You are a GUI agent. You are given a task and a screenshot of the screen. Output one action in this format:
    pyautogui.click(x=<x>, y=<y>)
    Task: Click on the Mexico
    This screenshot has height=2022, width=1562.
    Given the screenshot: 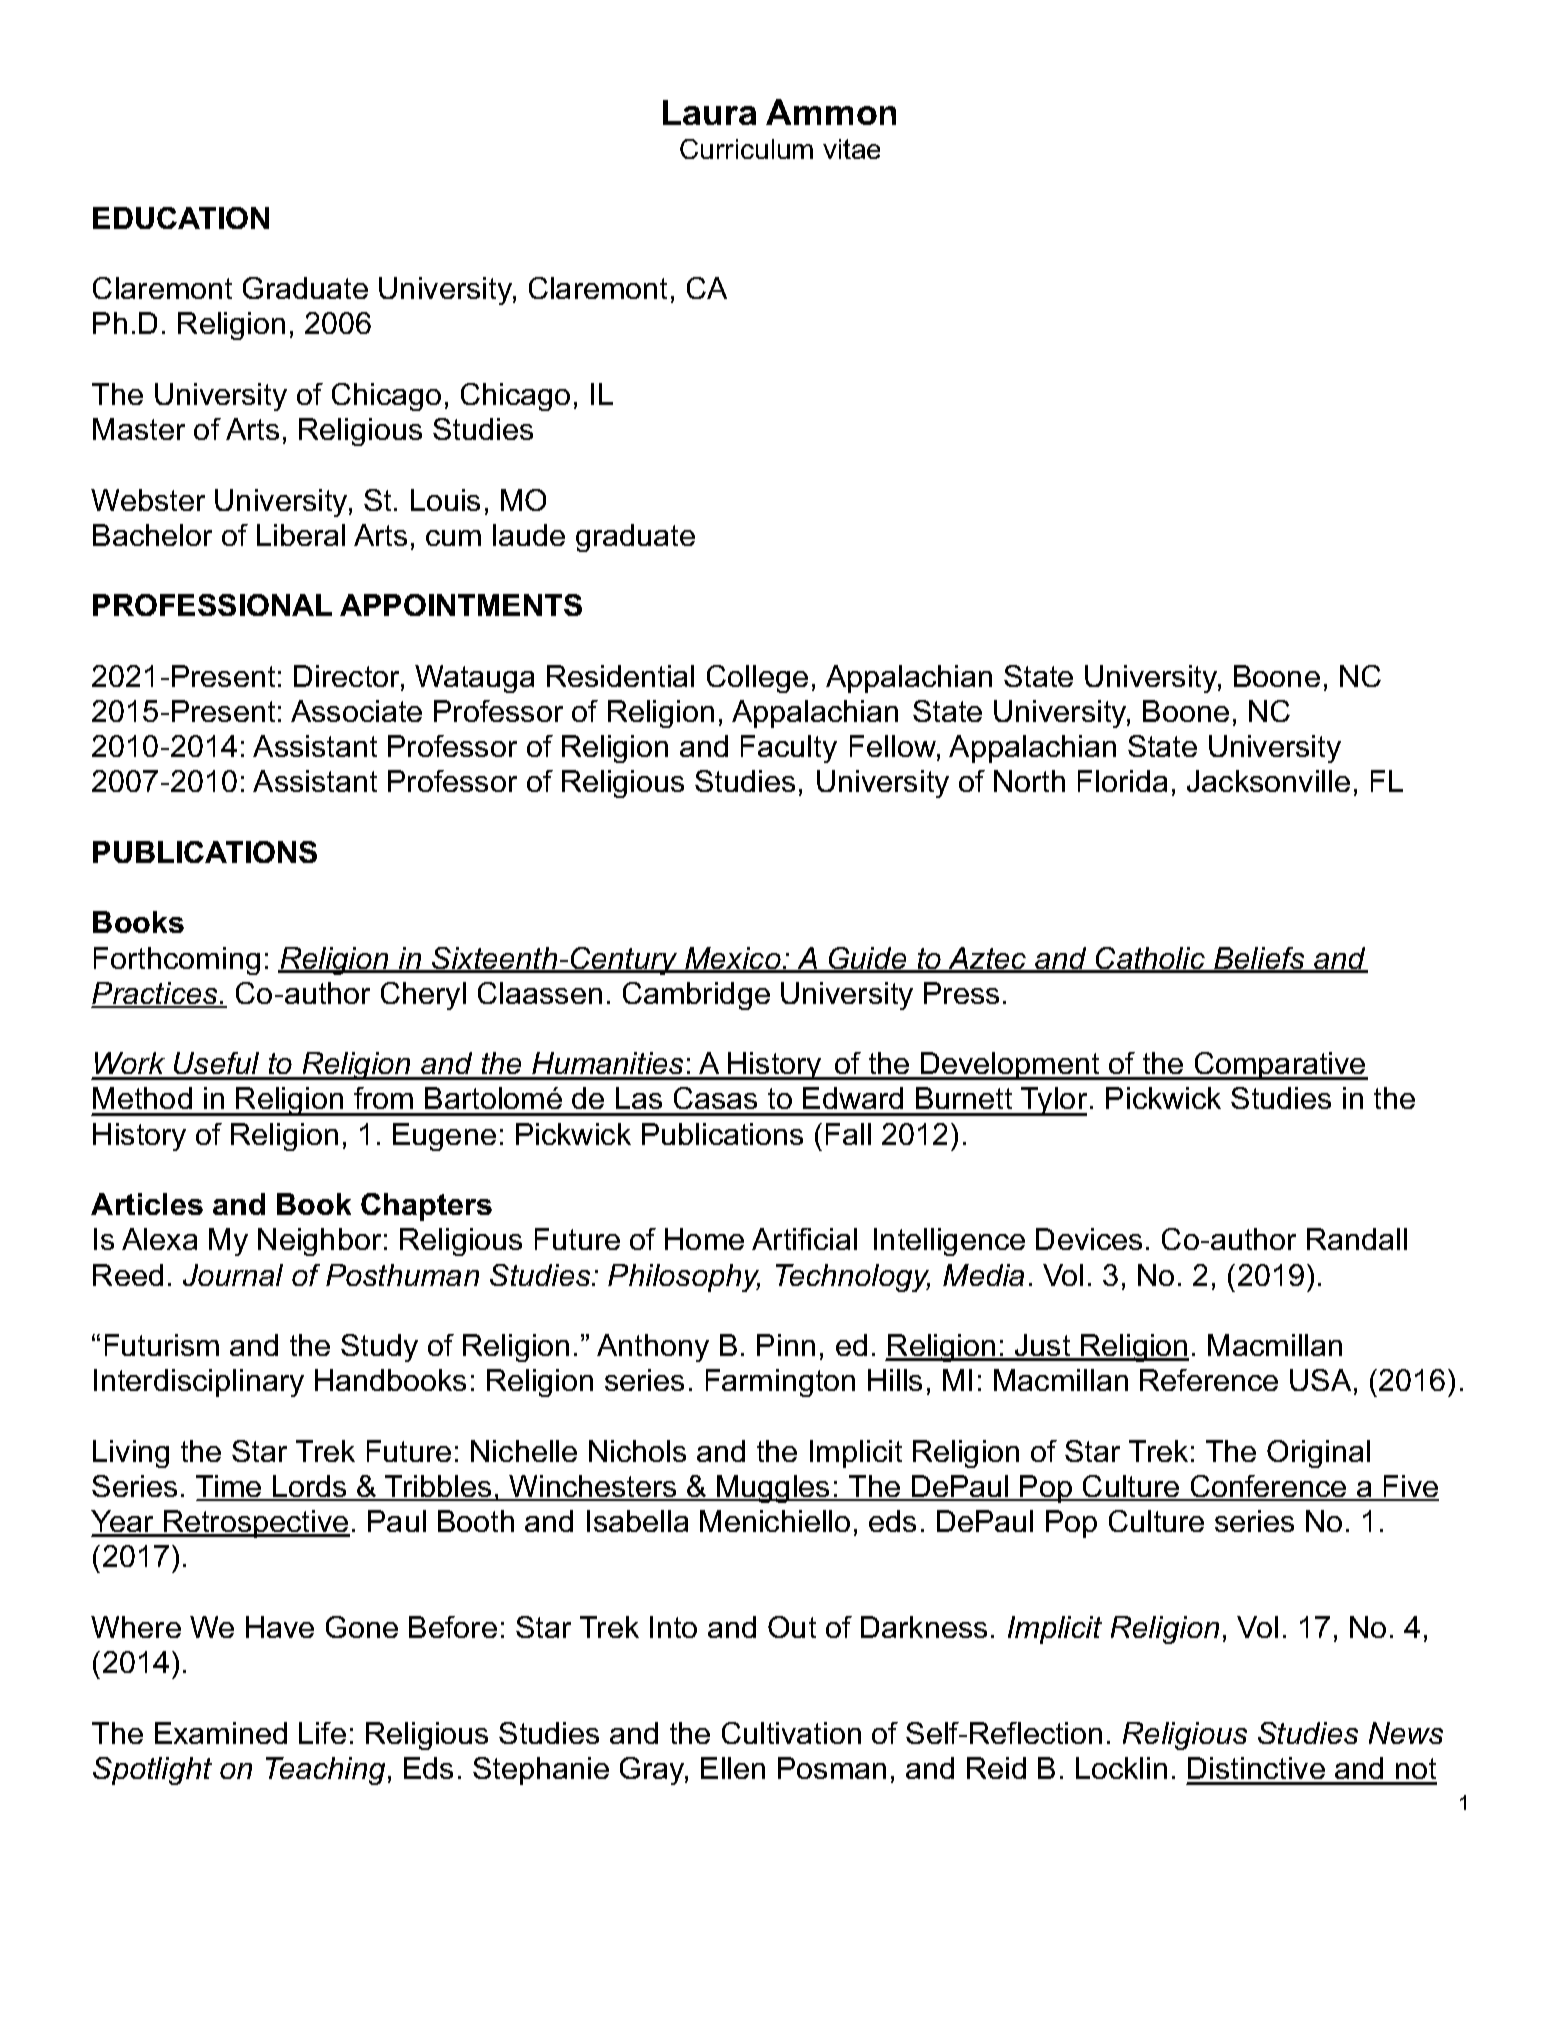 What is the action you would take?
    pyautogui.click(x=733, y=959)
